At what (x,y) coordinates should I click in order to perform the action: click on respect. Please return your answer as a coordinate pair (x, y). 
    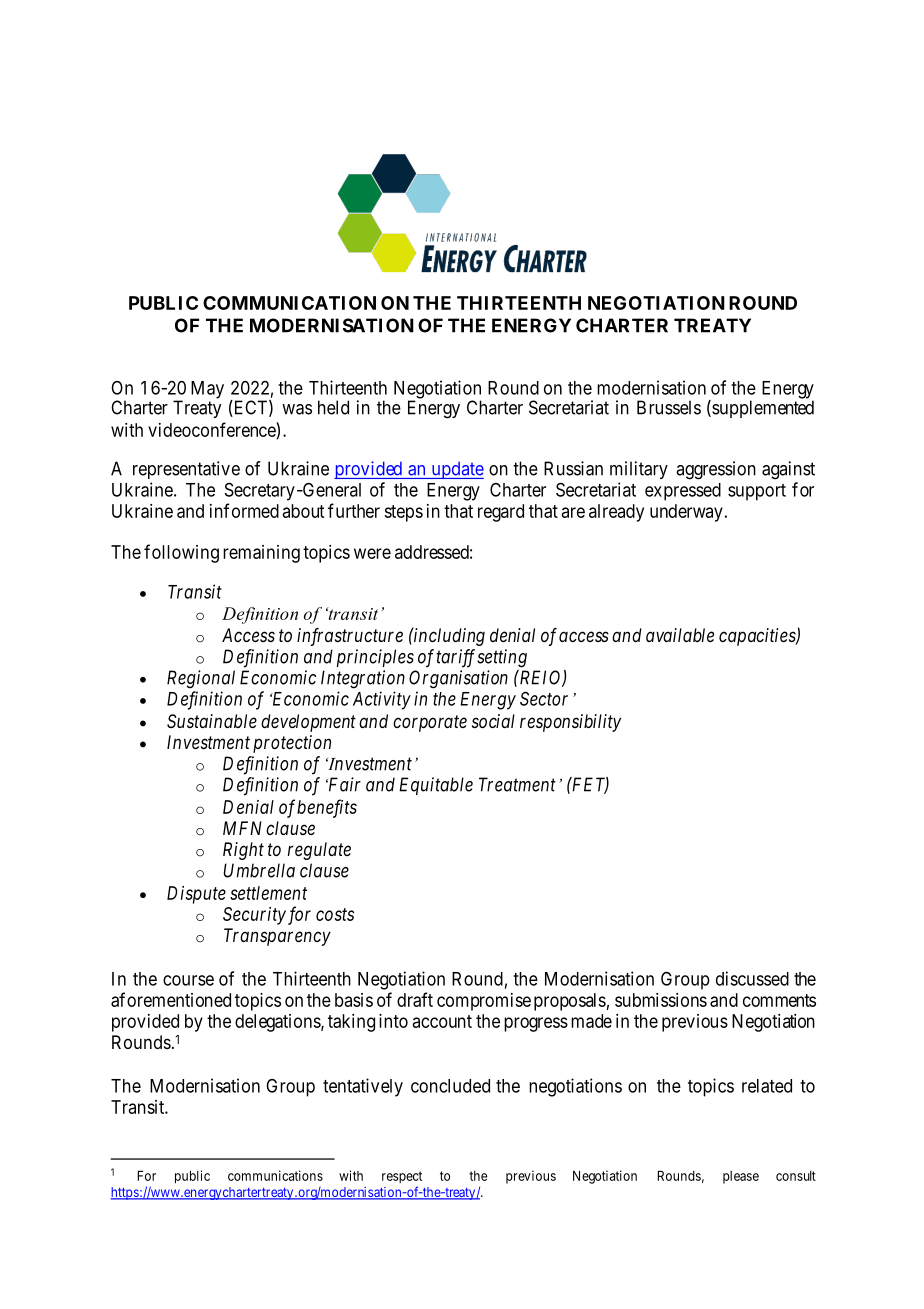
    Looking at the image, I should click on (402, 1177).
